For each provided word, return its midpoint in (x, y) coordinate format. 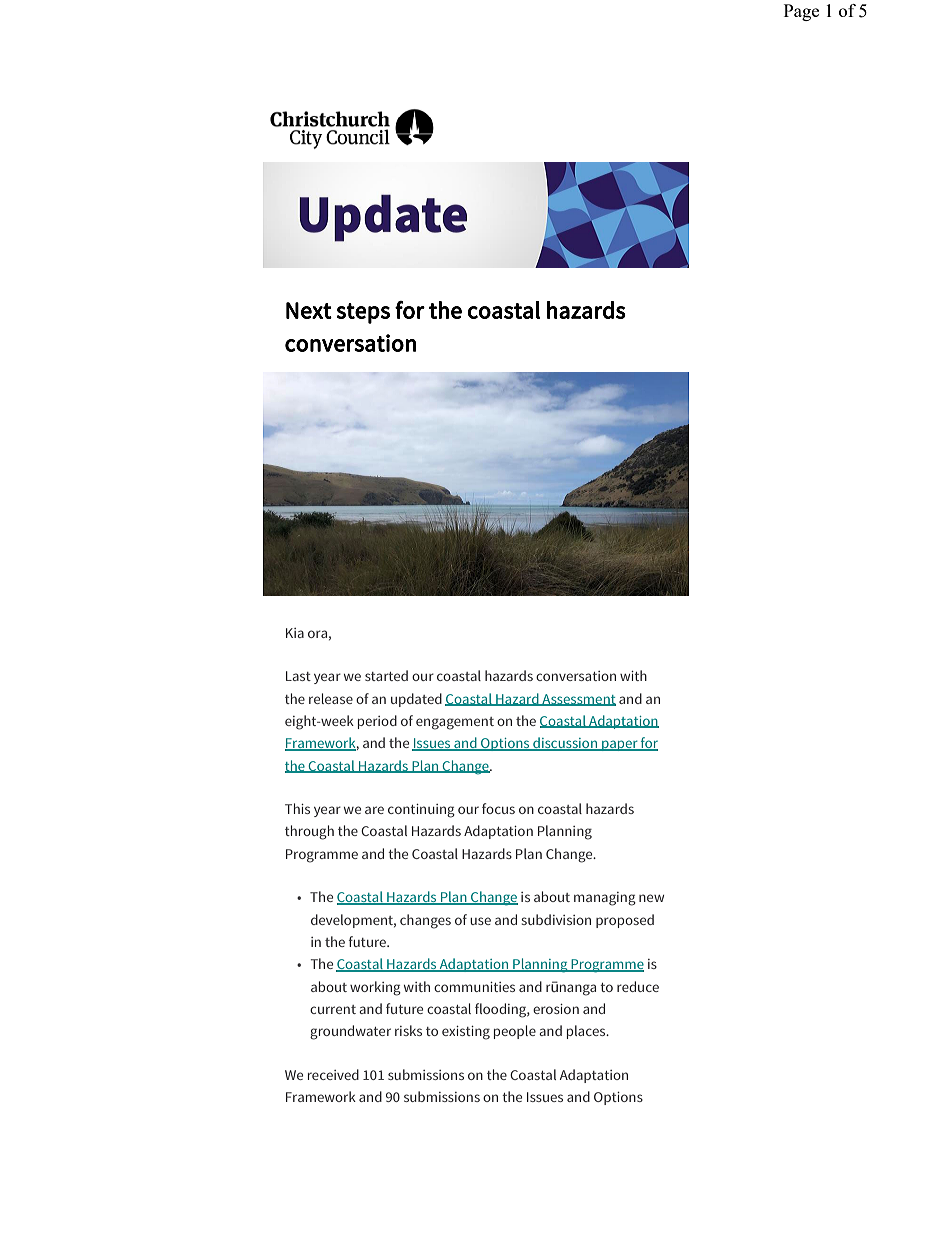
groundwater (350, 1032)
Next (309, 310)
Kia (295, 633)
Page (801, 12)
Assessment (578, 700)
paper (620, 745)
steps (363, 313)
